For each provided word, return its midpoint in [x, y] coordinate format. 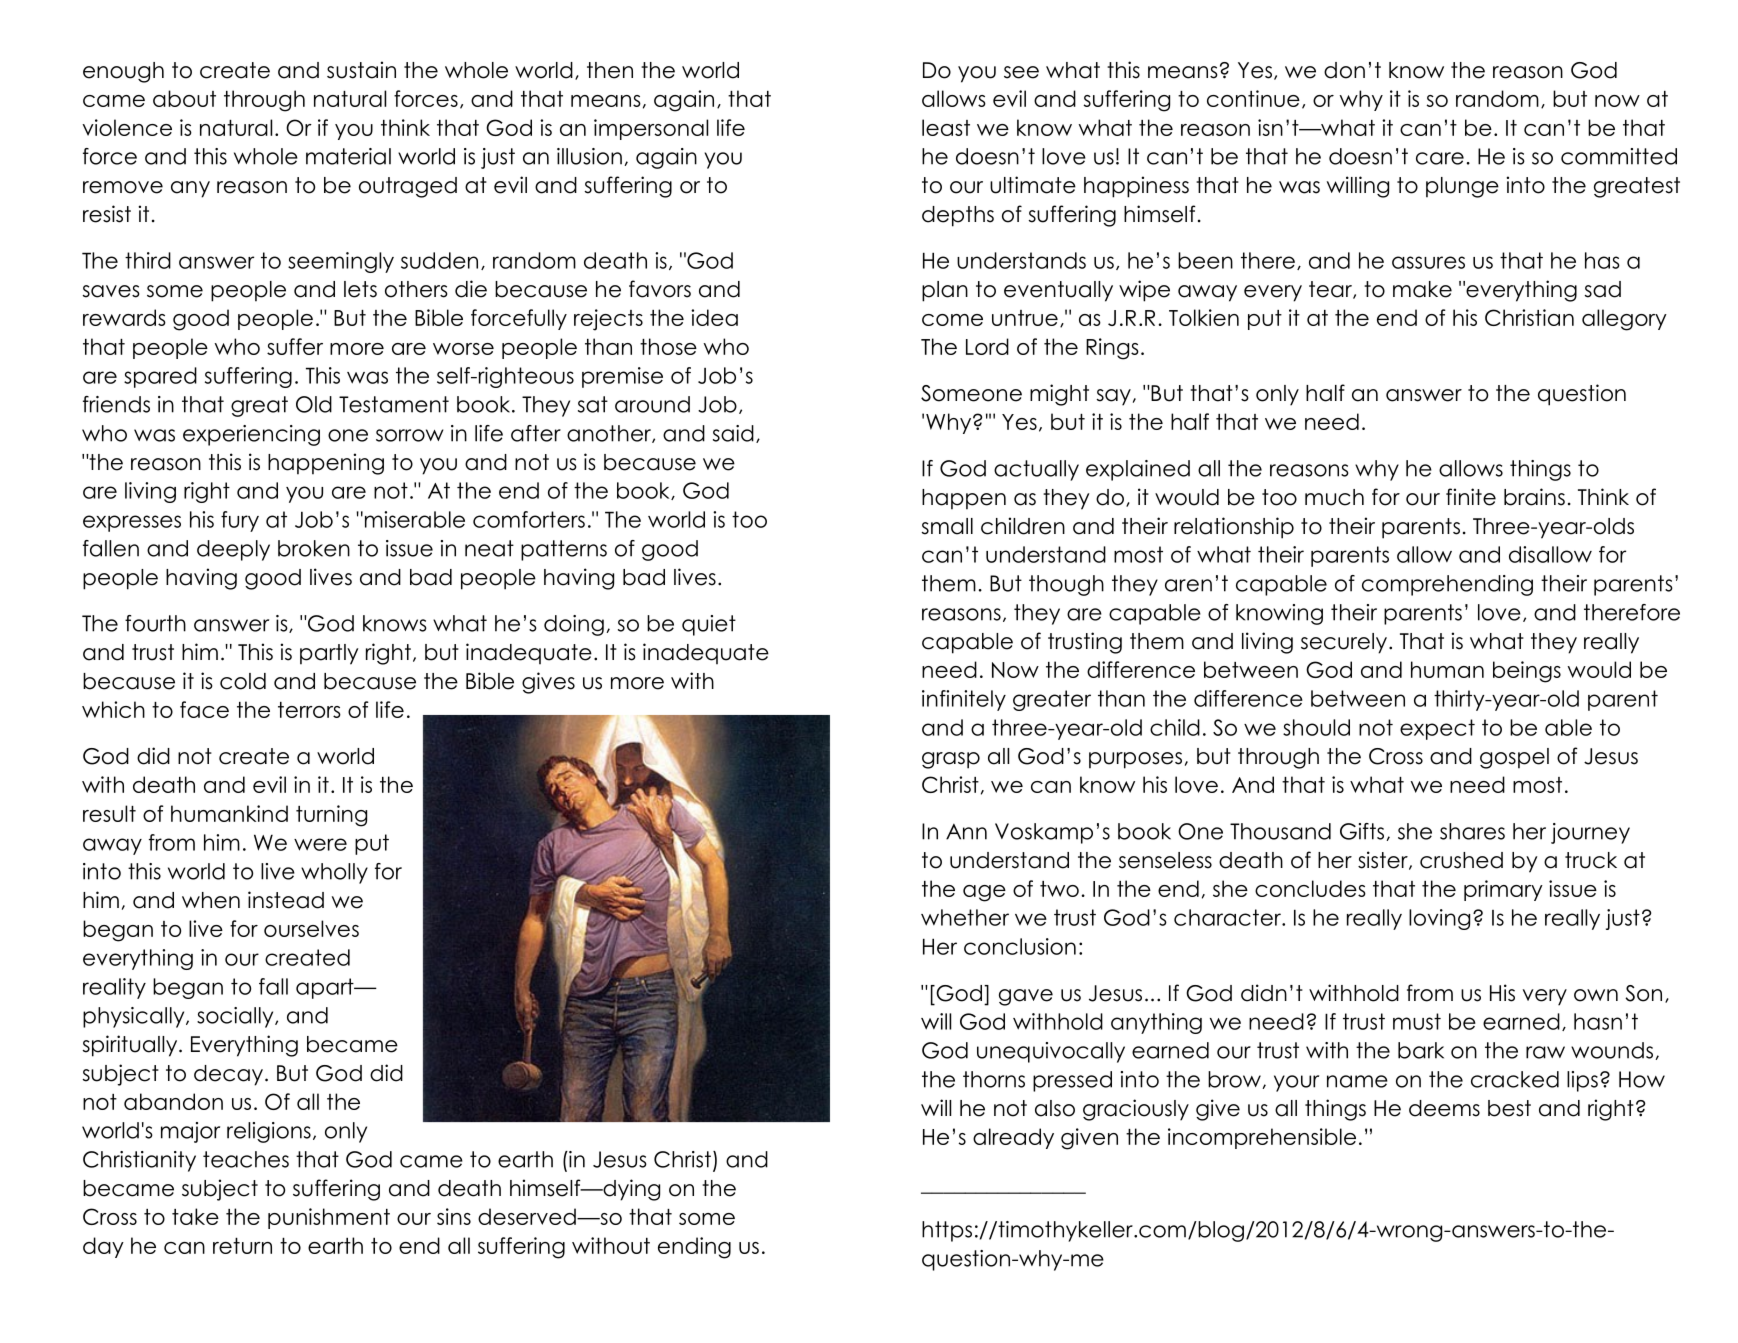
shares [1472, 831]
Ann [966, 832]
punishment [329, 1218]
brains [1534, 497]
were [320, 844]
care [1440, 158]
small [947, 526]
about [184, 98]
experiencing [251, 435]
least [946, 127]
